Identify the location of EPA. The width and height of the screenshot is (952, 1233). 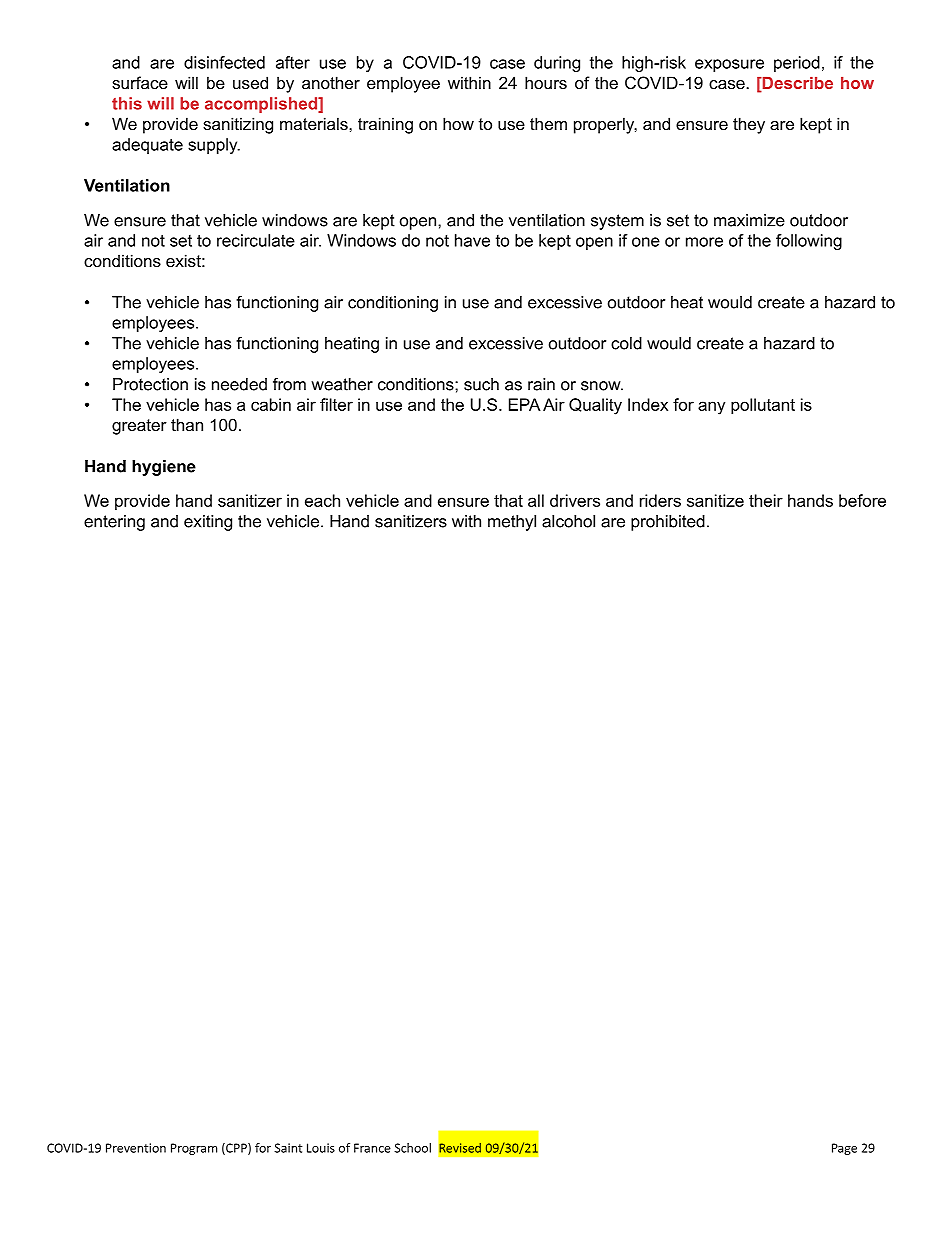
(525, 404).
